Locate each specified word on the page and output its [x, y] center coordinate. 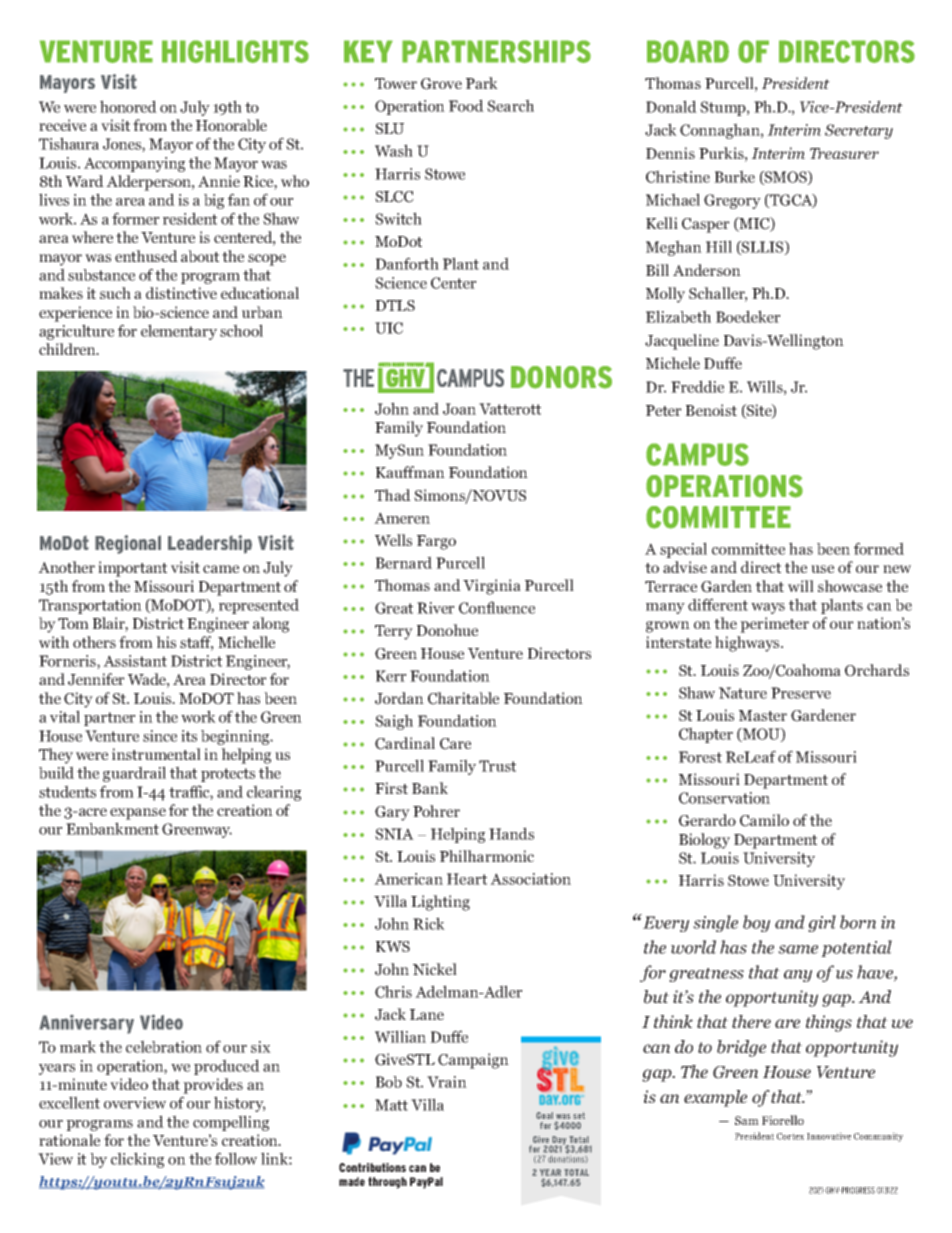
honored [128, 106]
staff [197, 643]
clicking [137, 1160]
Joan [459, 409]
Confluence [497, 607]
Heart [467, 879]
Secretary [859, 131]
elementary [179, 332]
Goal [544, 1115]
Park [482, 83]
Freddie [697, 386]
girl [822, 923]
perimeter [774, 625]
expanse [138, 814]
